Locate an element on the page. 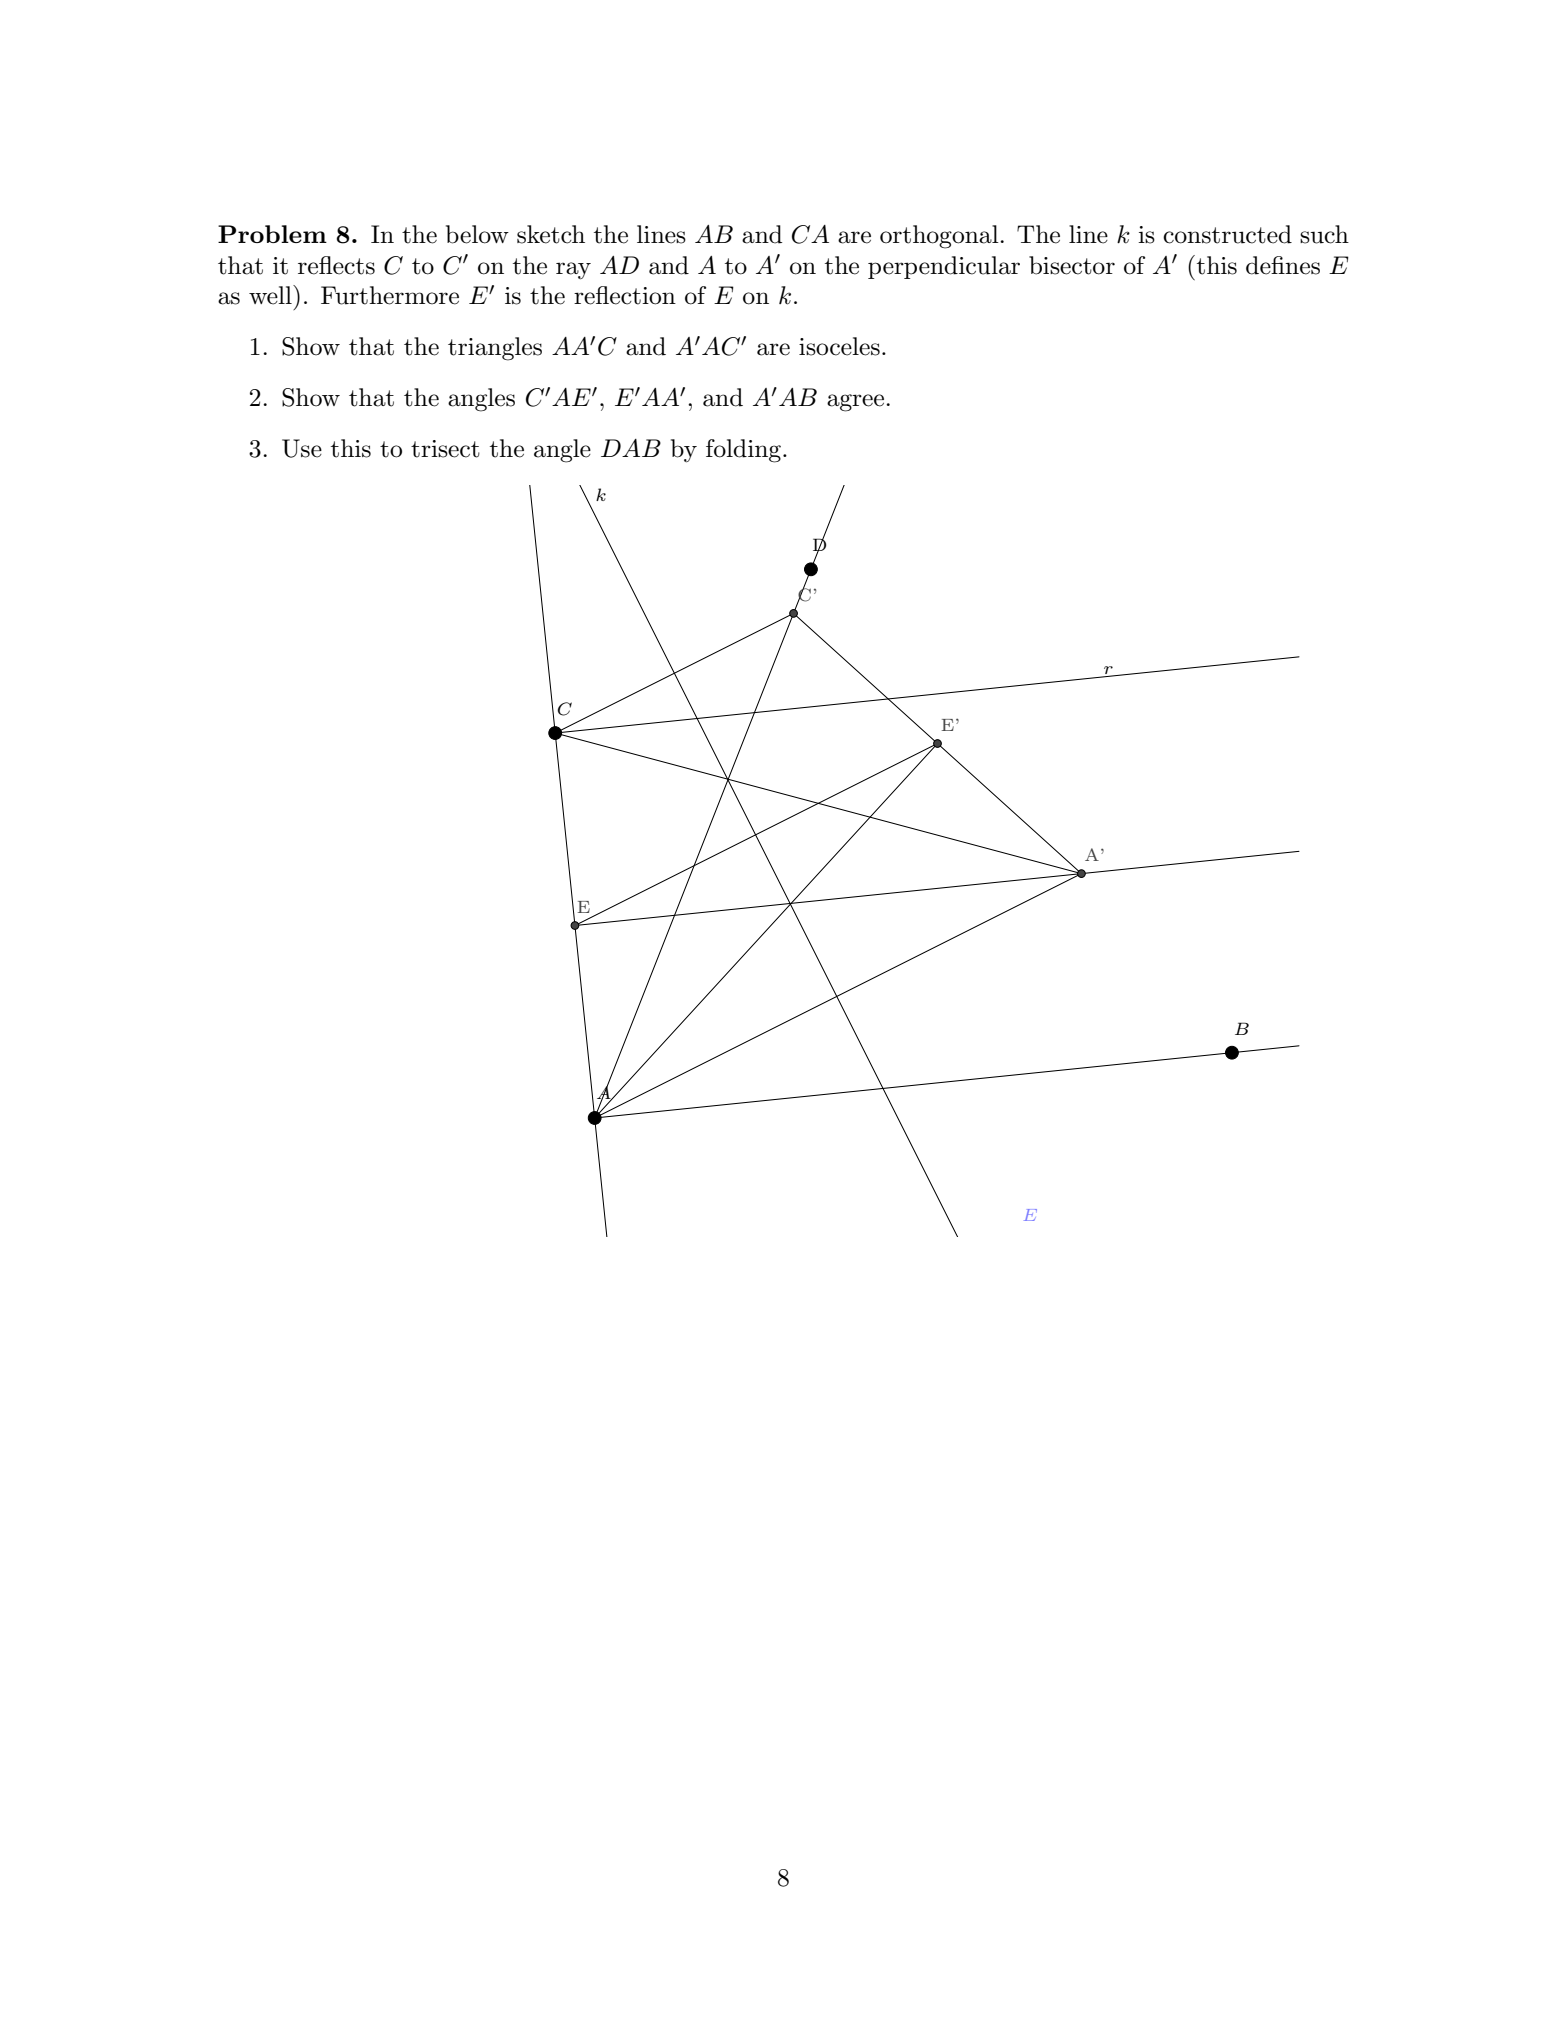  orthogonal is located at coordinates (940, 237).
